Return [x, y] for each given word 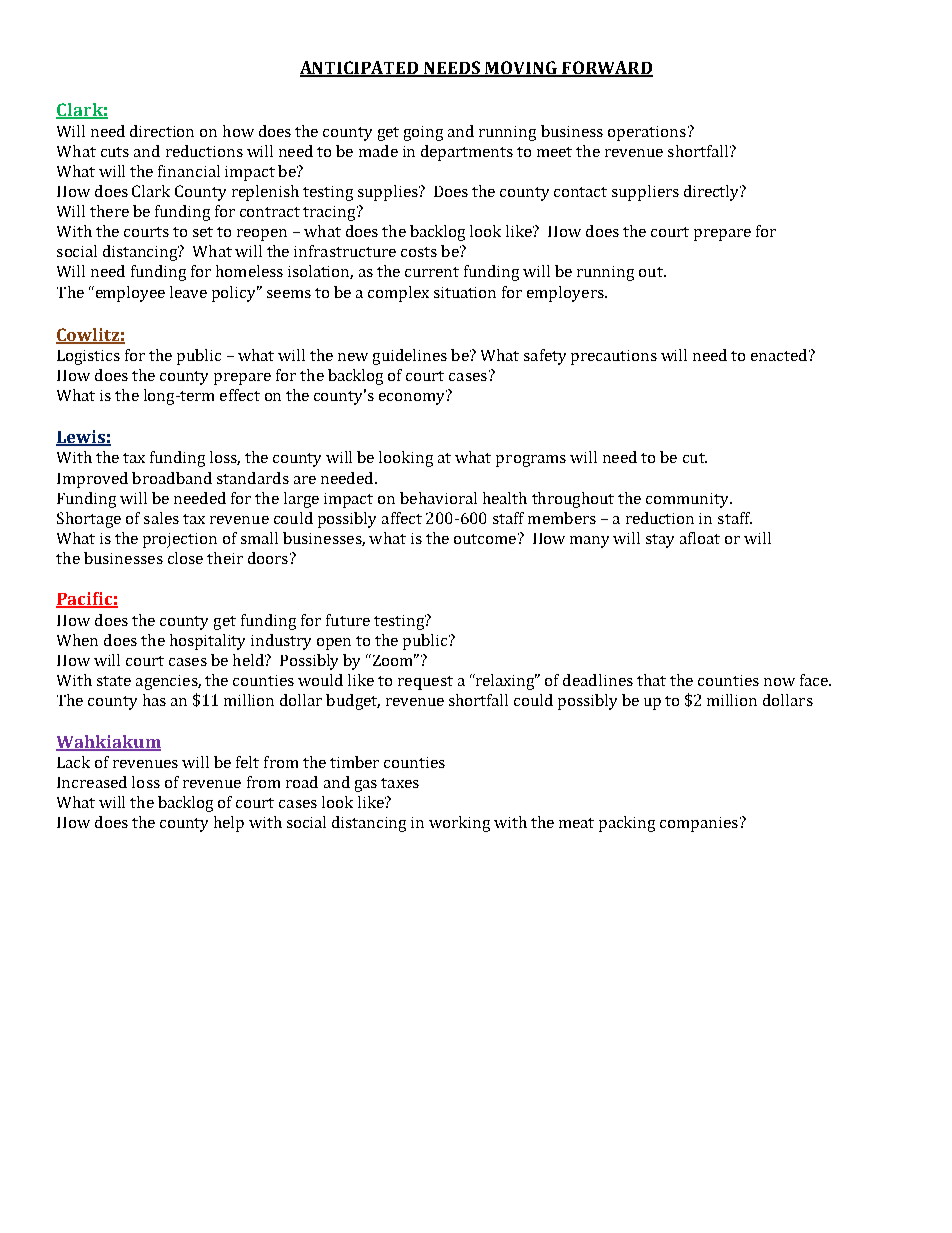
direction [162, 131]
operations [647, 133]
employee [129, 294]
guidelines [410, 357]
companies [699, 824]
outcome [486, 538]
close [185, 558]
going [423, 133]
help [229, 824]
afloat [700, 538]
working [459, 824]
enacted [780, 355]
